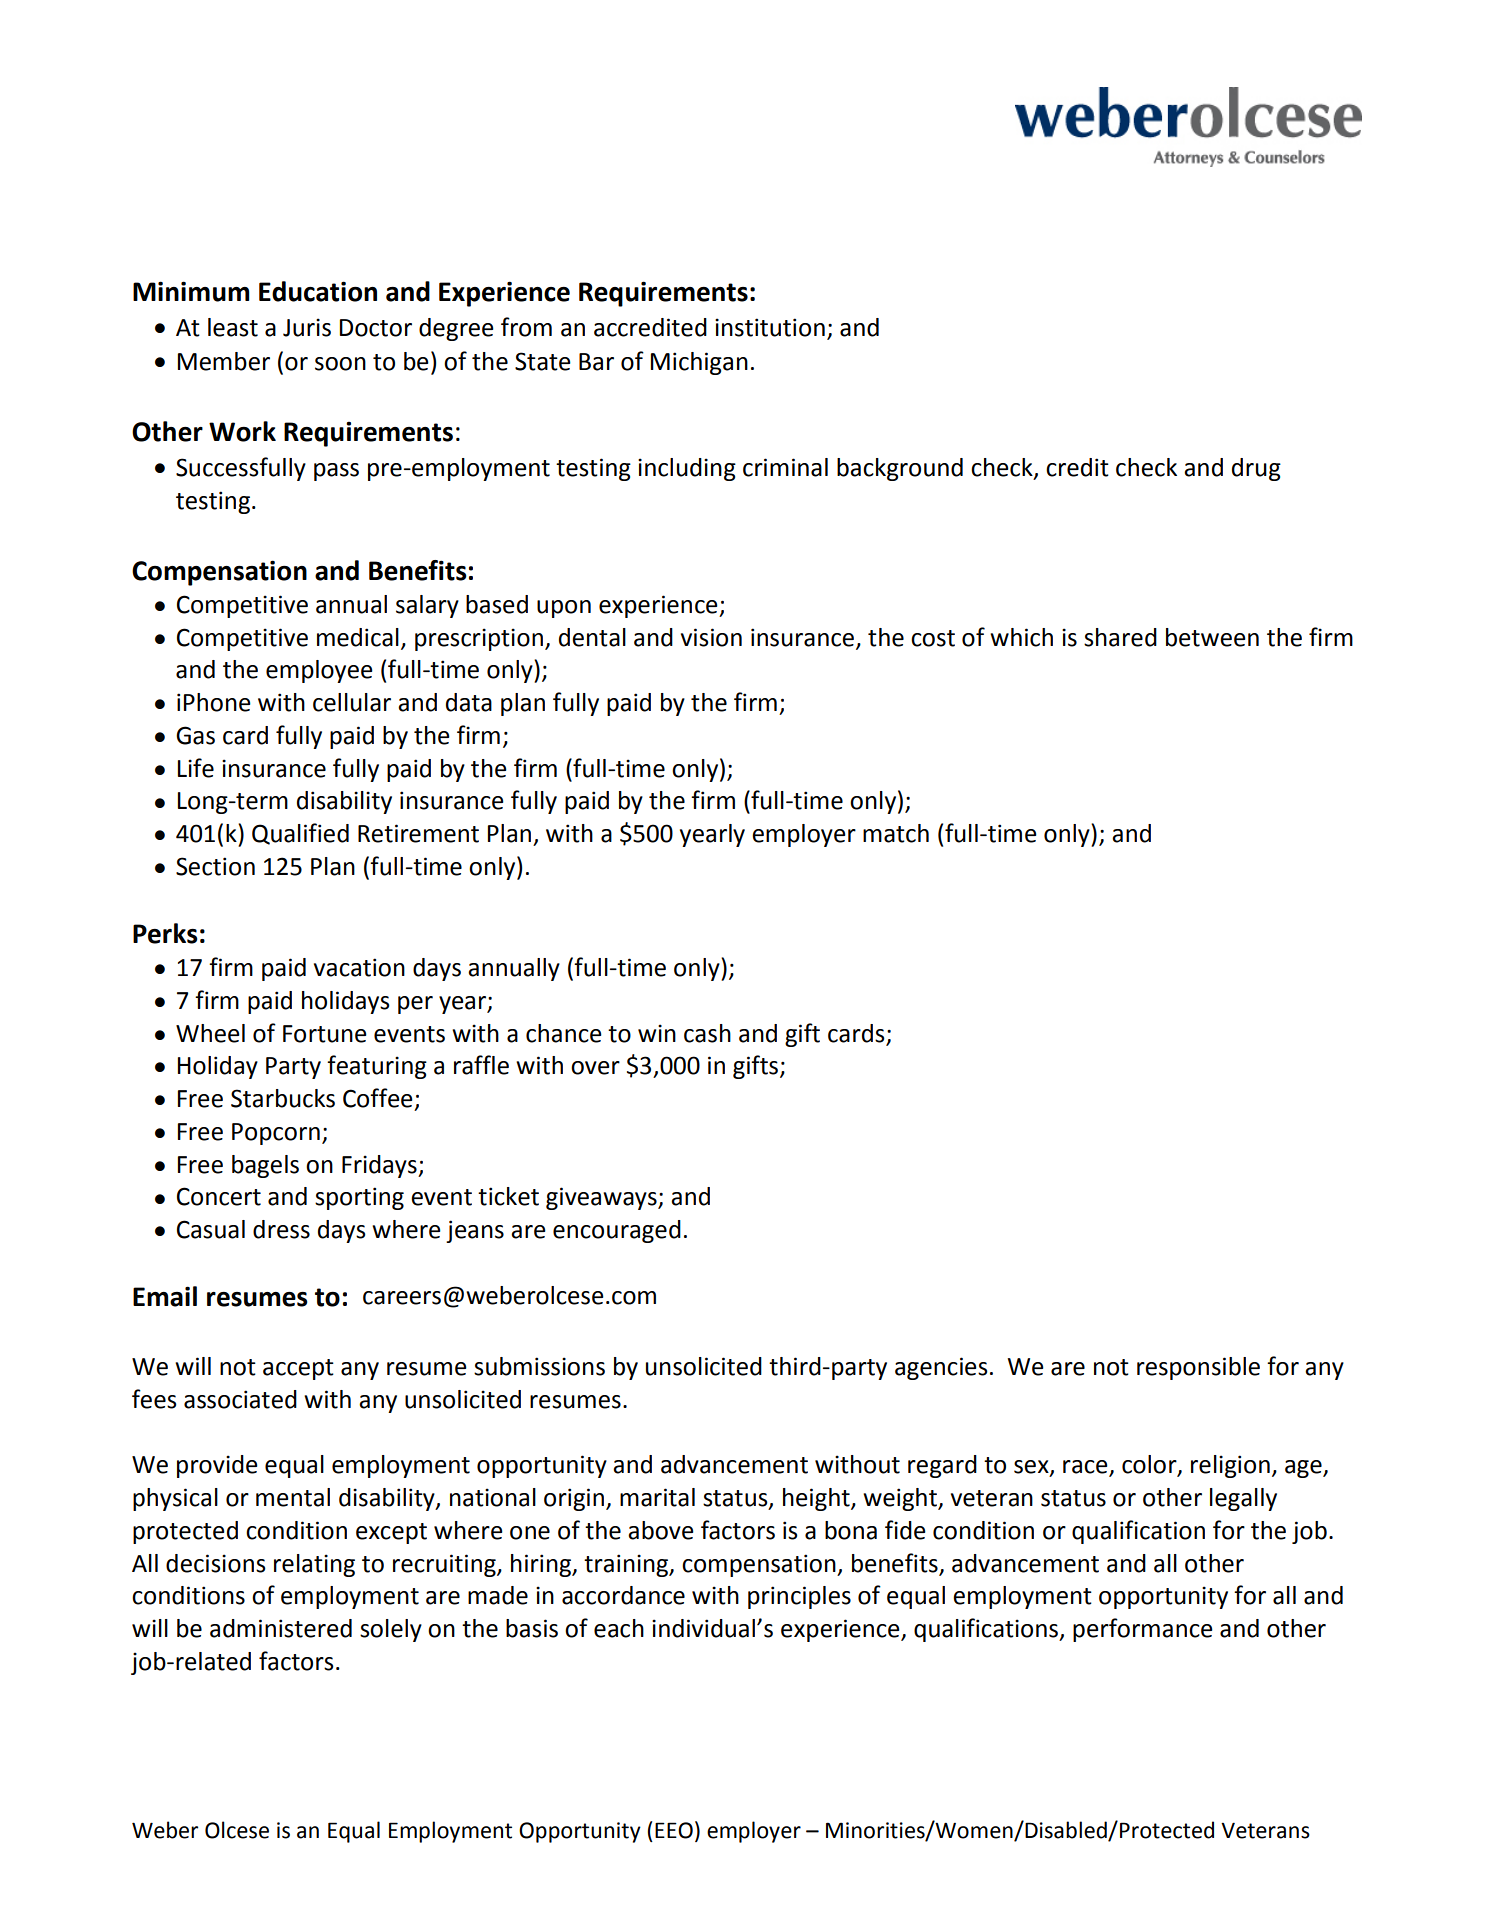  I want to click on match, so click(896, 833).
